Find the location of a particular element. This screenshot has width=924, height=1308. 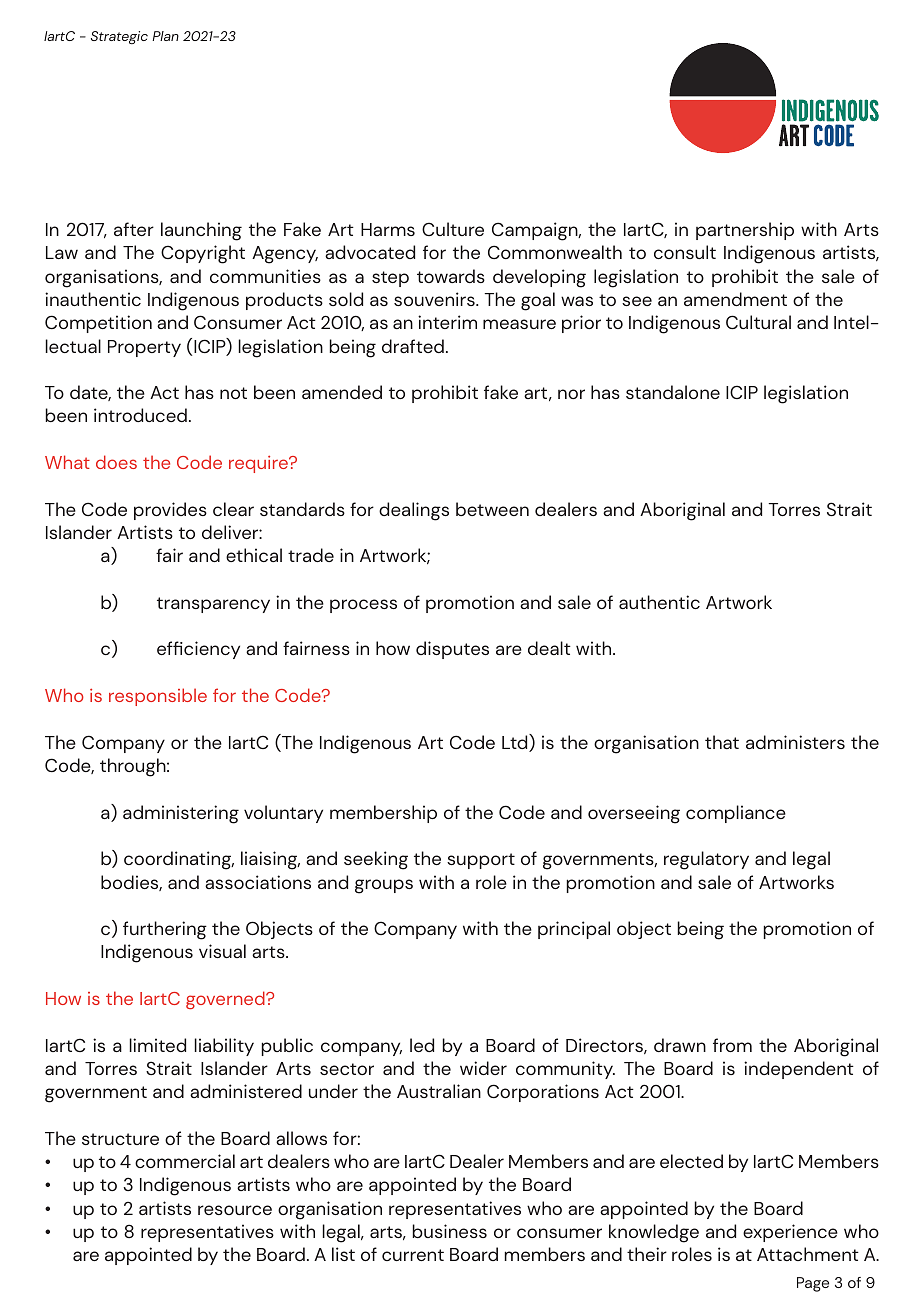

provides is located at coordinates (170, 511).
